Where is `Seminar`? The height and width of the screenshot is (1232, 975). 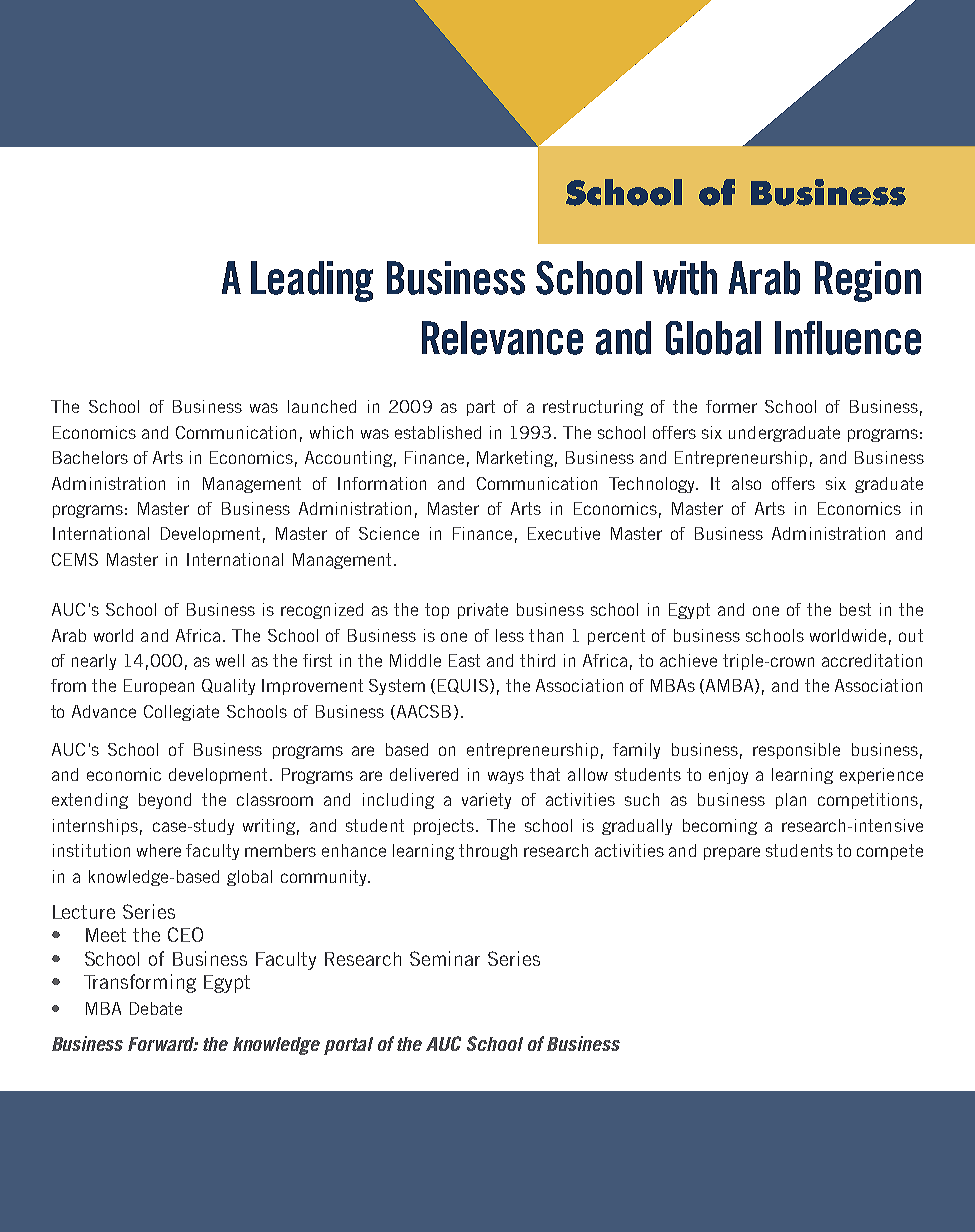
Seminar is located at coordinates (445, 958).
